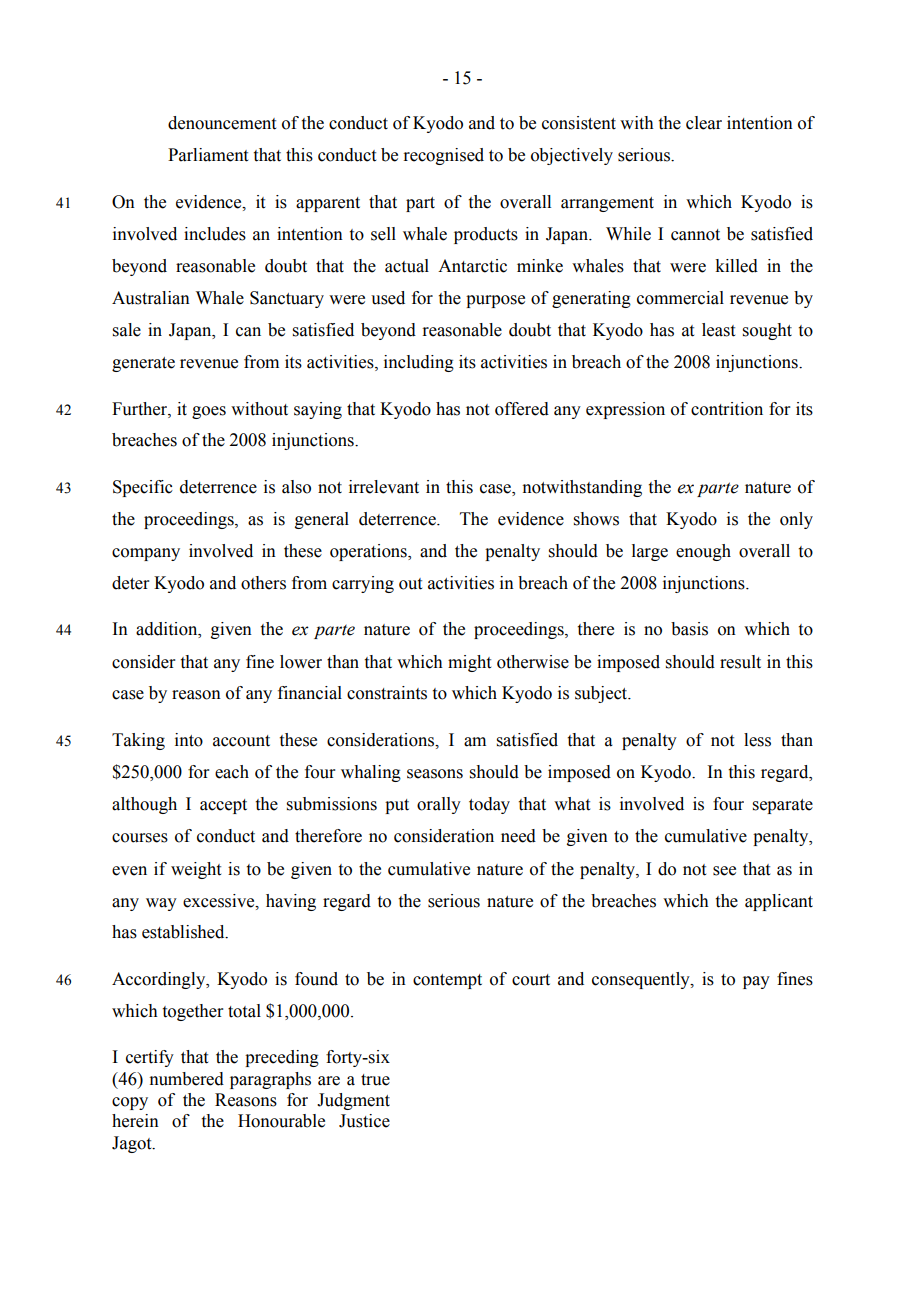 The image size is (924, 1308). Describe the element at coordinates (186, 1079) in the page. I see `numbered` at that location.
